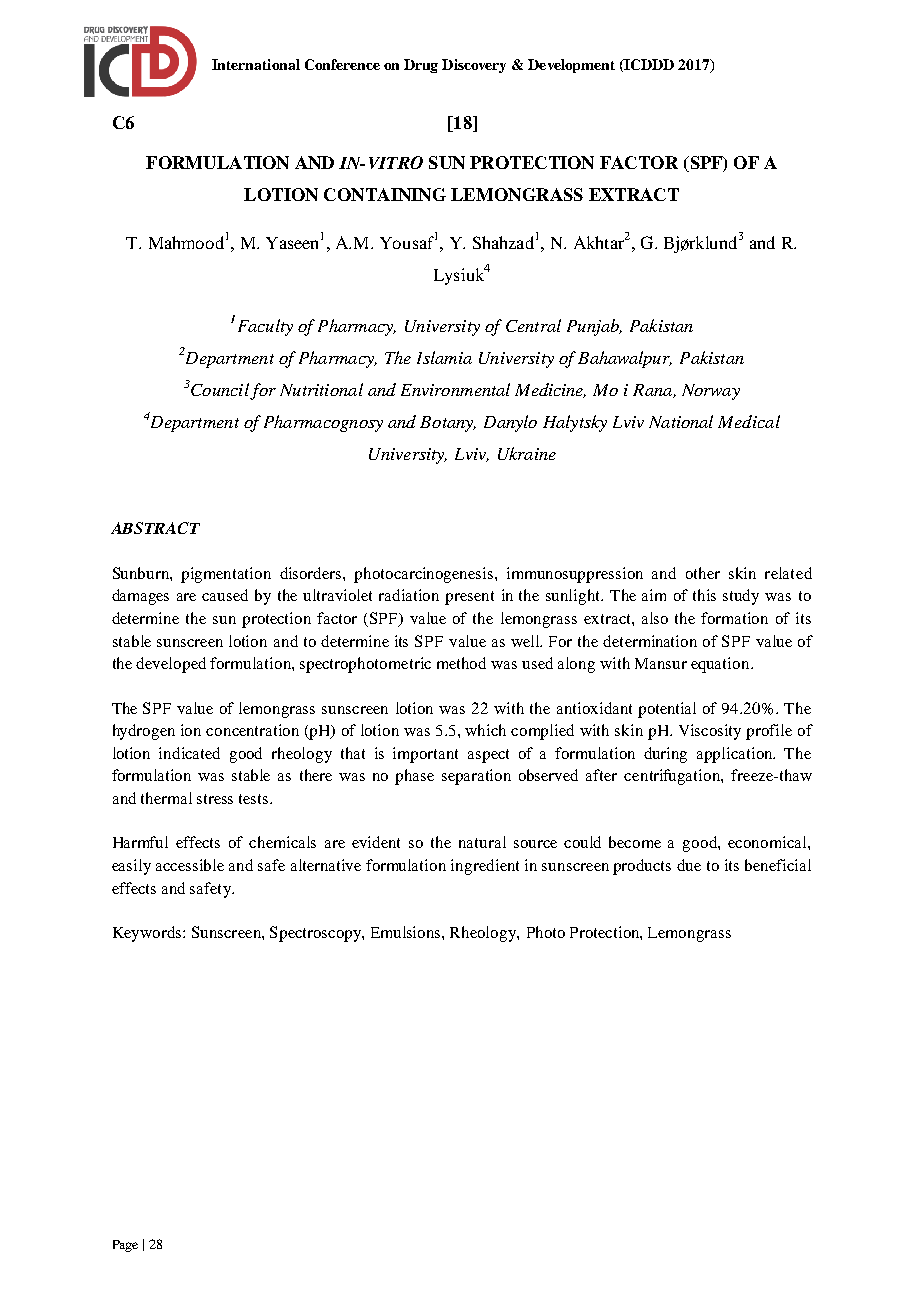 Image resolution: width=924 pixels, height=1308 pixels. Describe the element at coordinates (482, 842) in the page. I see `natural` at that location.
